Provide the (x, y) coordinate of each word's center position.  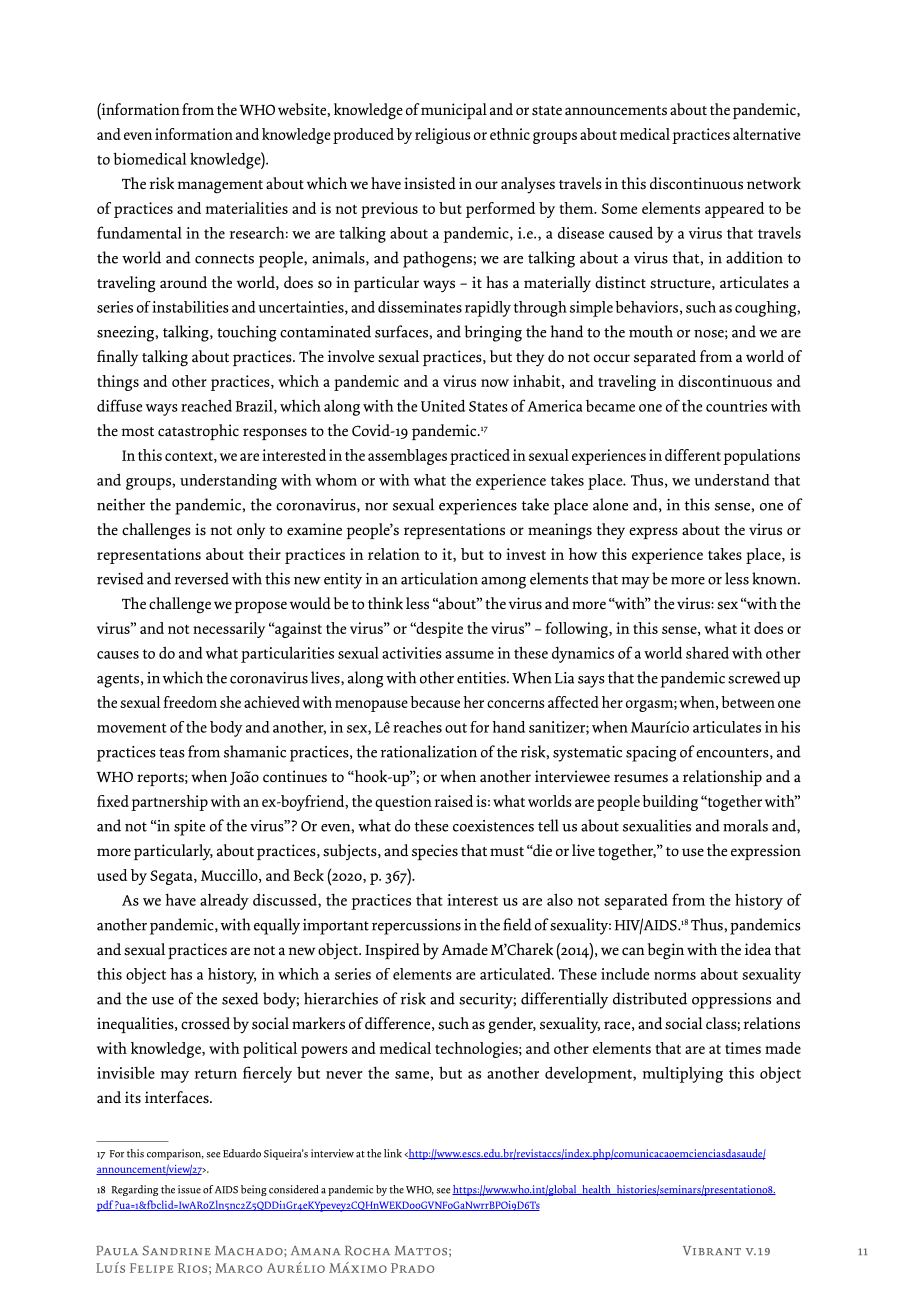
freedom (190, 702)
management (220, 187)
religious (442, 136)
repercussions (416, 927)
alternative (767, 134)
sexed (240, 998)
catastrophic (198, 432)
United (443, 405)
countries (736, 406)
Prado (412, 1268)
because (435, 702)
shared (707, 652)
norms (675, 976)
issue (189, 1189)
